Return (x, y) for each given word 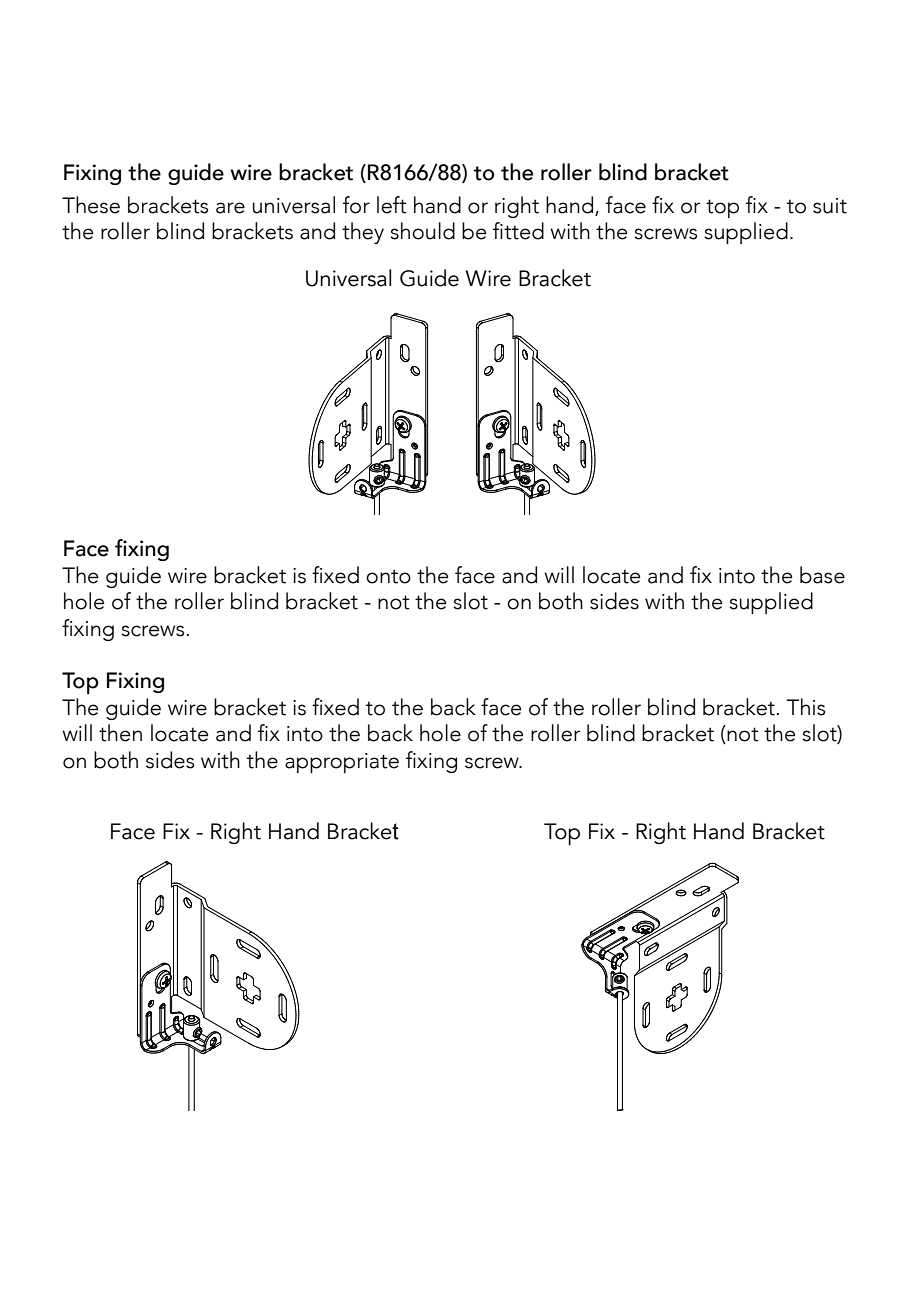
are (230, 208)
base (822, 575)
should (422, 231)
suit (830, 206)
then (120, 733)
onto (388, 576)
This (806, 707)
